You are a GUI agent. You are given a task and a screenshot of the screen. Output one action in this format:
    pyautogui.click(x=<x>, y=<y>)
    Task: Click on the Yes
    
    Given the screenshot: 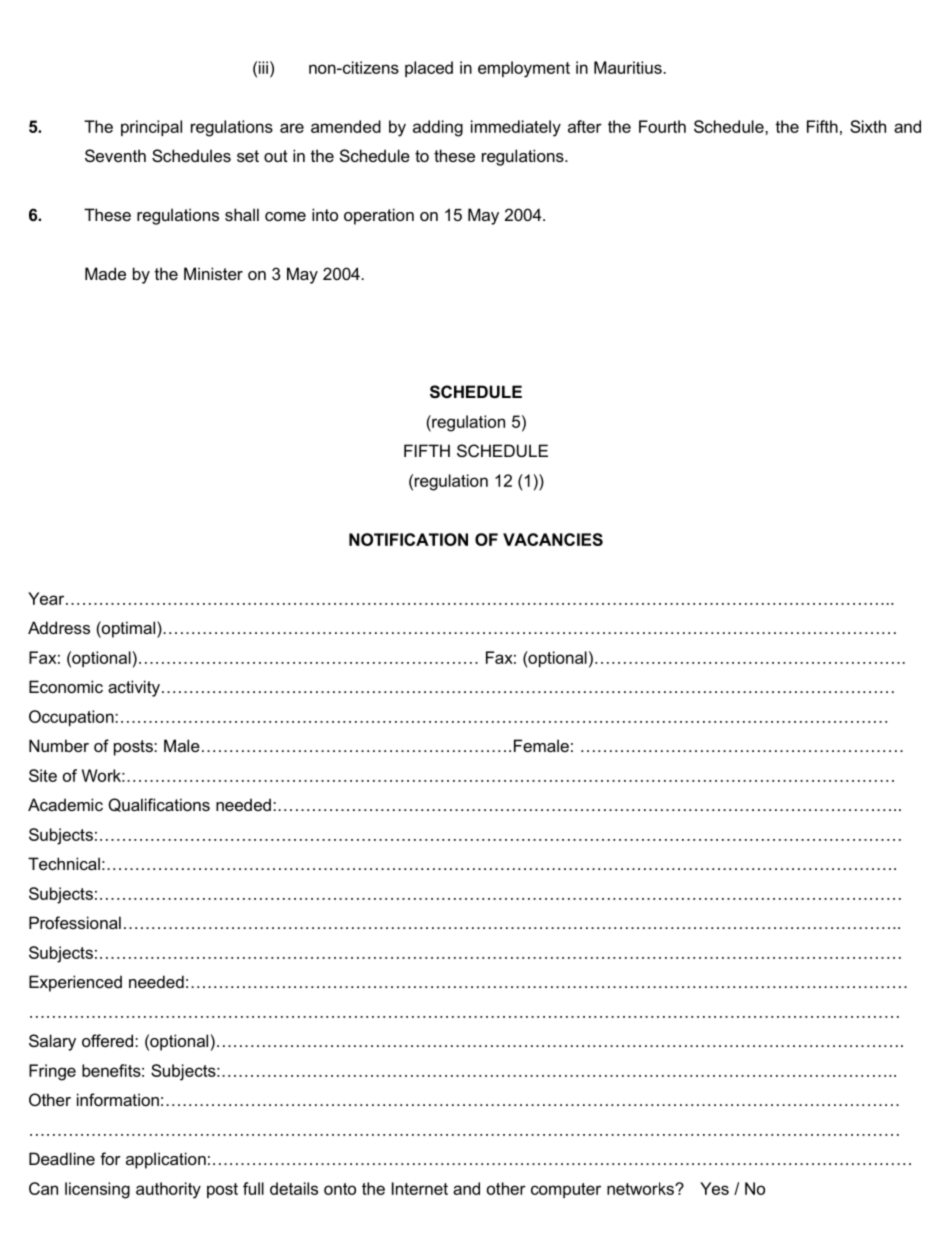 What is the action you would take?
    pyautogui.click(x=714, y=1188)
